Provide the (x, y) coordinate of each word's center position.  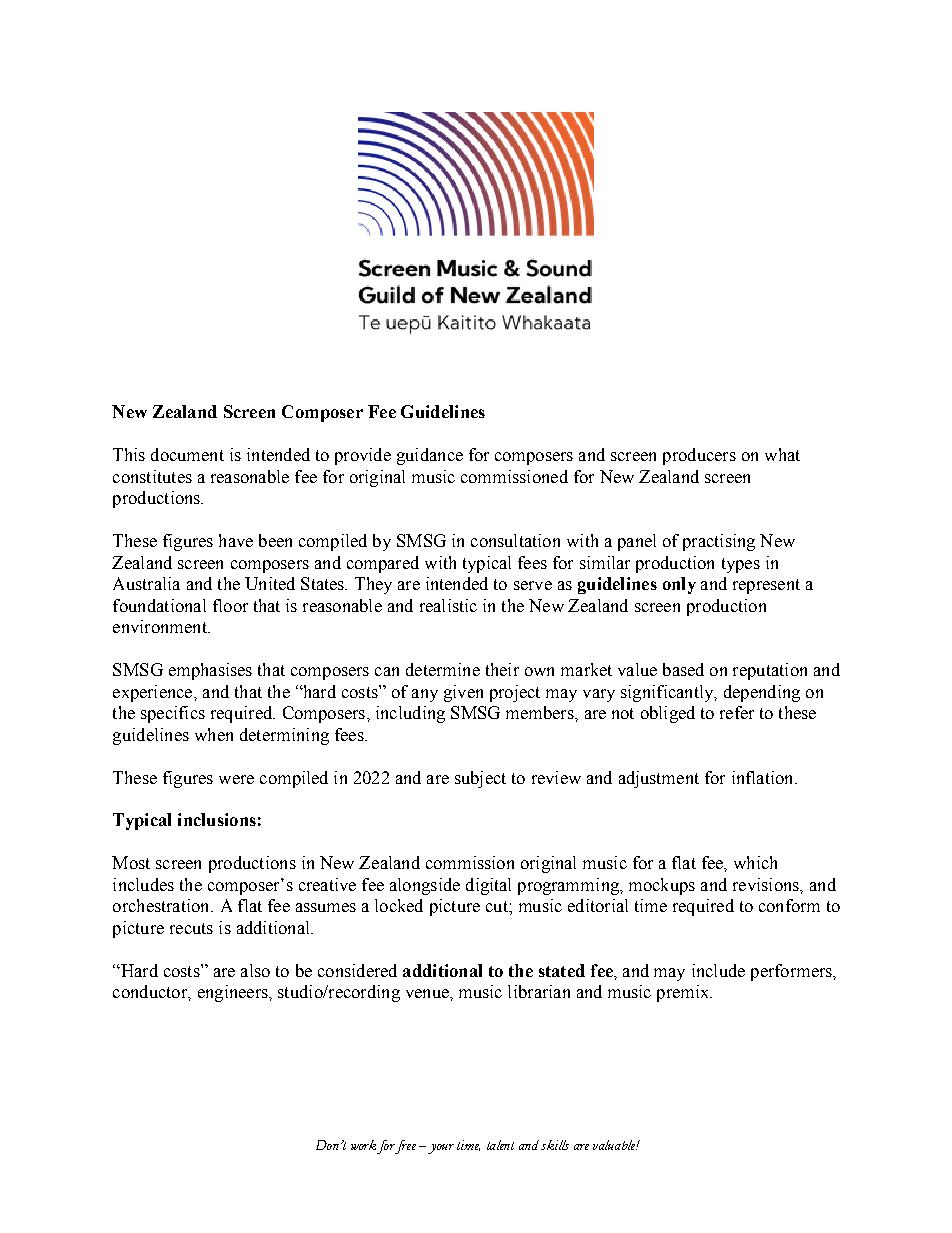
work (363, 1145)
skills (555, 1145)
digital (488, 886)
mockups (662, 886)
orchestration (162, 905)
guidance (430, 456)
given (463, 693)
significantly (668, 693)
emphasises (210, 671)
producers (699, 456)
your (439, 1149)
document (187, 454)
